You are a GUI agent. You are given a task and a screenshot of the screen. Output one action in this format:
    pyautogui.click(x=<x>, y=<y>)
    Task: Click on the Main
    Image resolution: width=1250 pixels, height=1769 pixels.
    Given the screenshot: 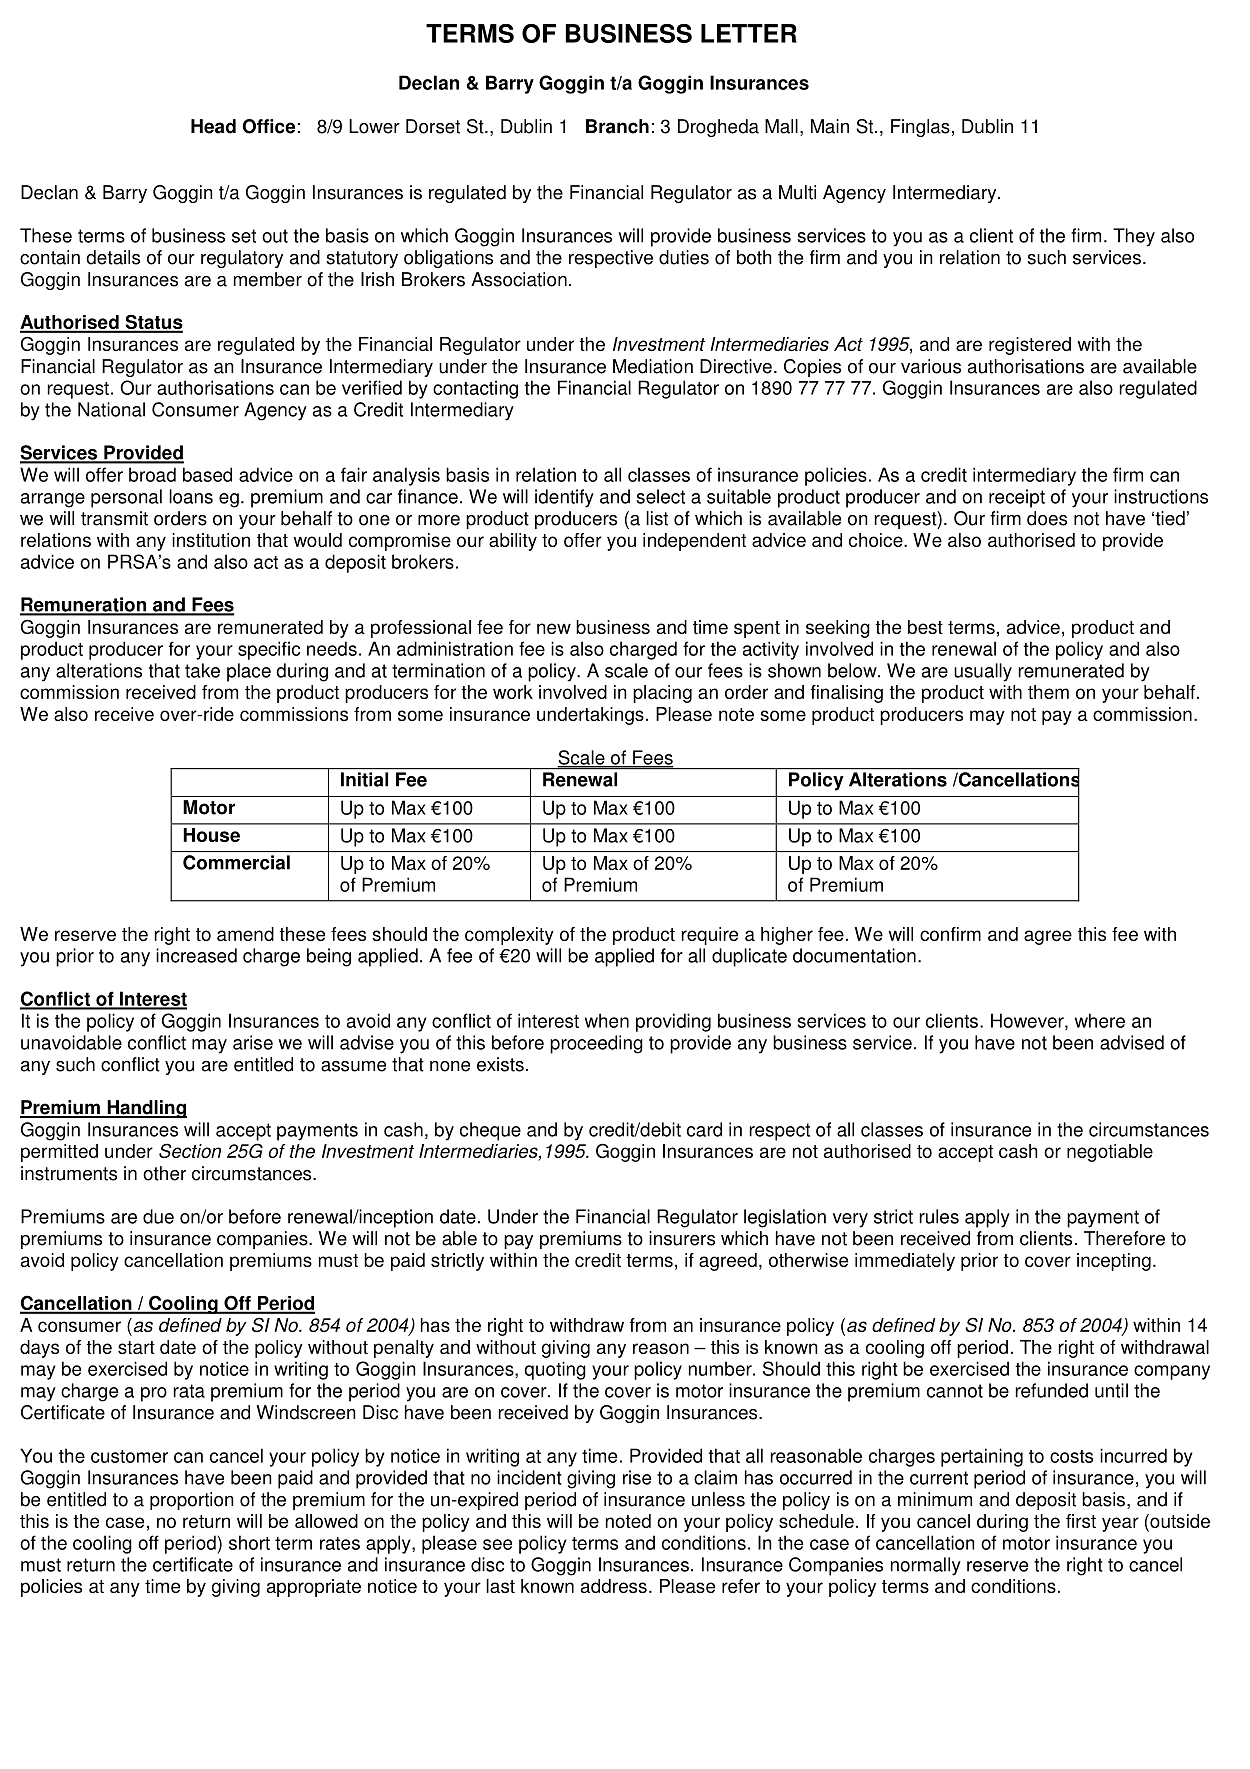 What is the action you would take?
    pyautogui.click(x=830, y=126)
